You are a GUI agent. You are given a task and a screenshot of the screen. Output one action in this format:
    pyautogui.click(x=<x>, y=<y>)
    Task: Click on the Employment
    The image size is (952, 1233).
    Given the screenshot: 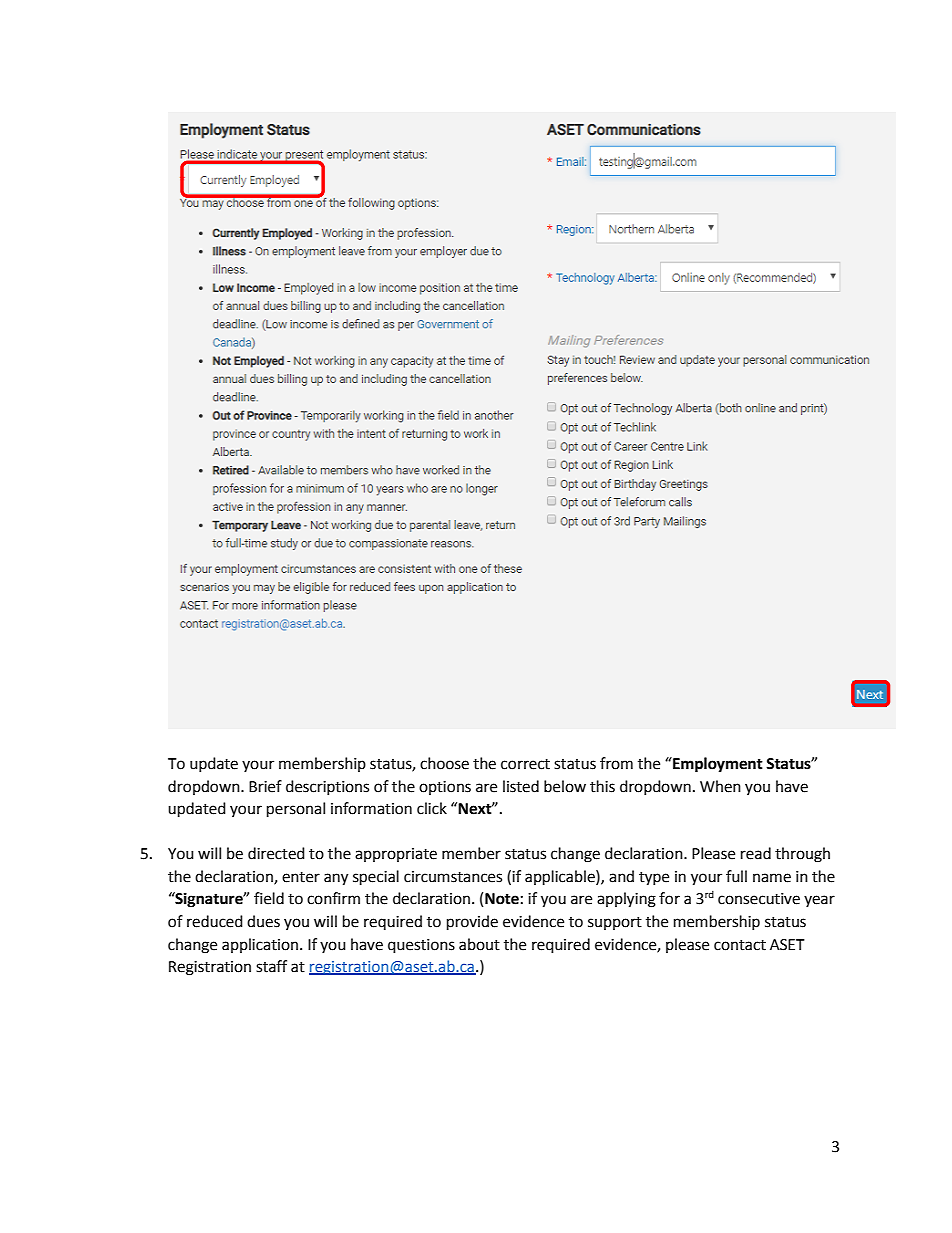 What is the action you would take?
    pyautogui.click(x=717, y=765)
